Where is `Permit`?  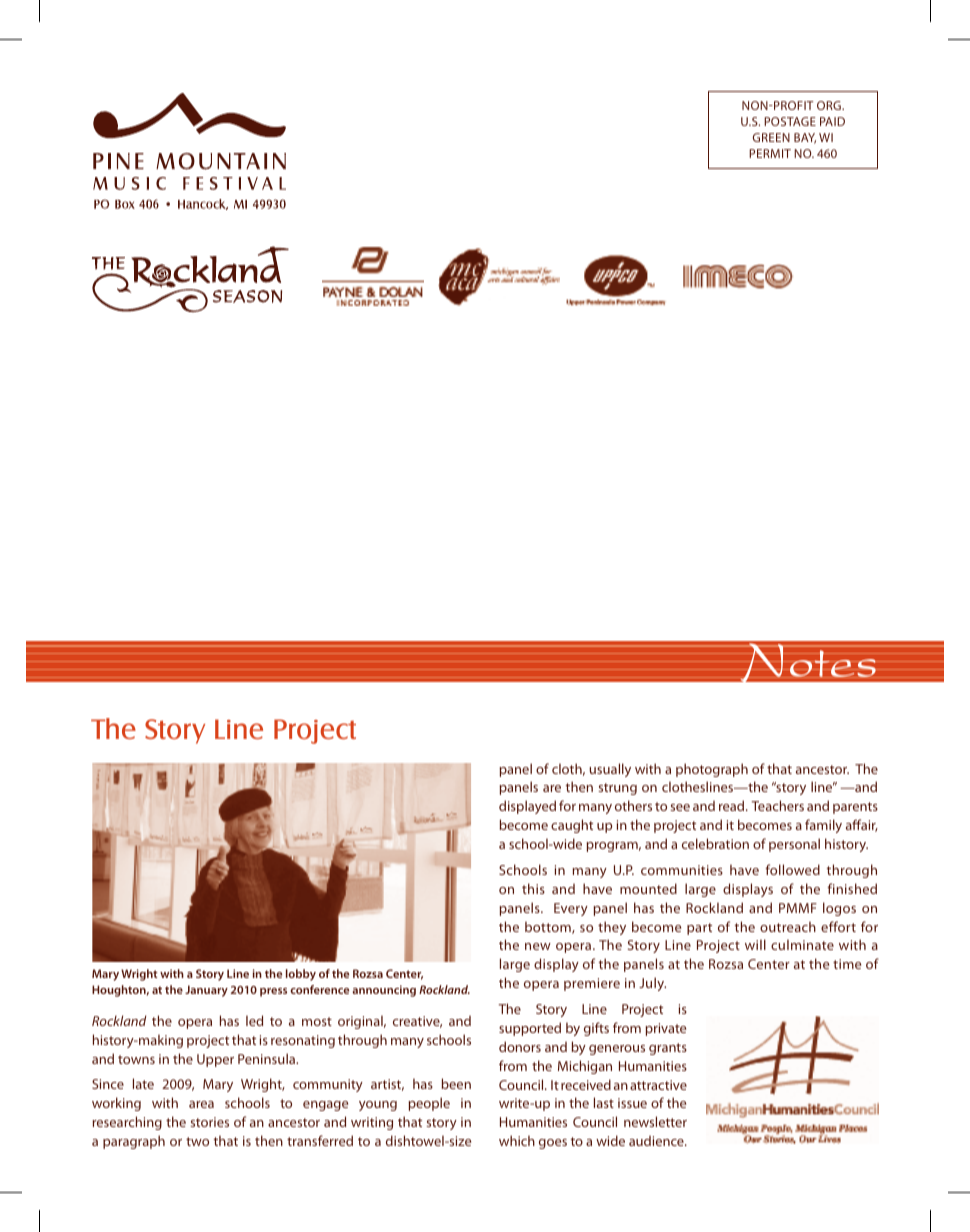
Permit is located at coordinates (770, 153).
